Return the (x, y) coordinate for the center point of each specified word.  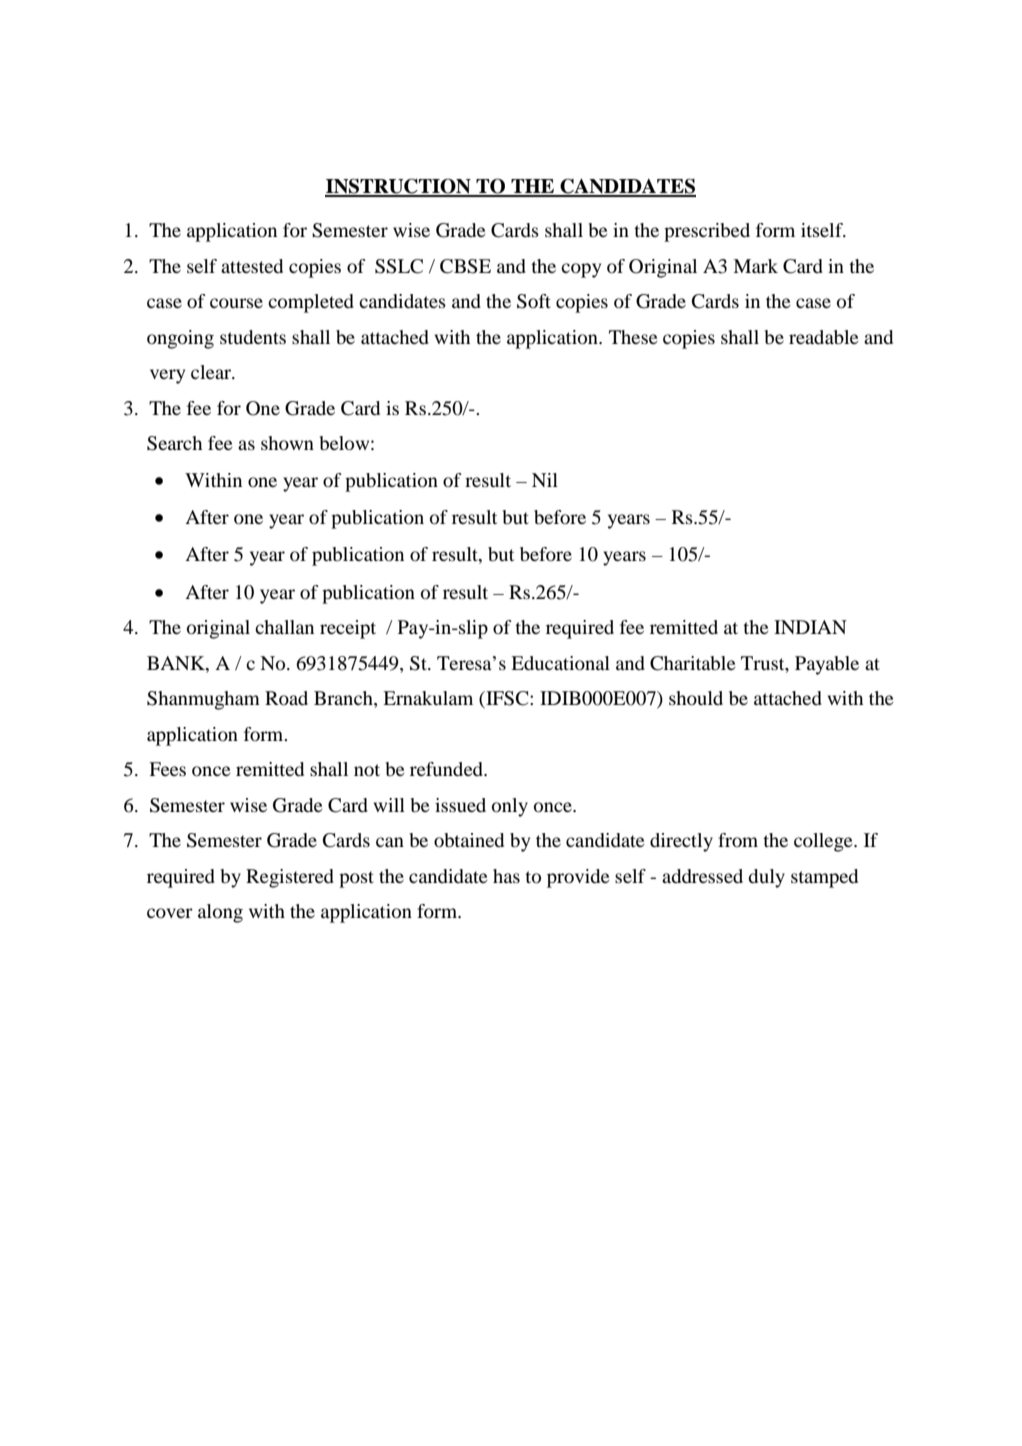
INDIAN (810, 627)
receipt (348, 629)
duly (766, 878)
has (506, 876)
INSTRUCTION (399, 187)
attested (252, 266)
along (220, 913)
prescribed (707, 232)
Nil (545, 480)
